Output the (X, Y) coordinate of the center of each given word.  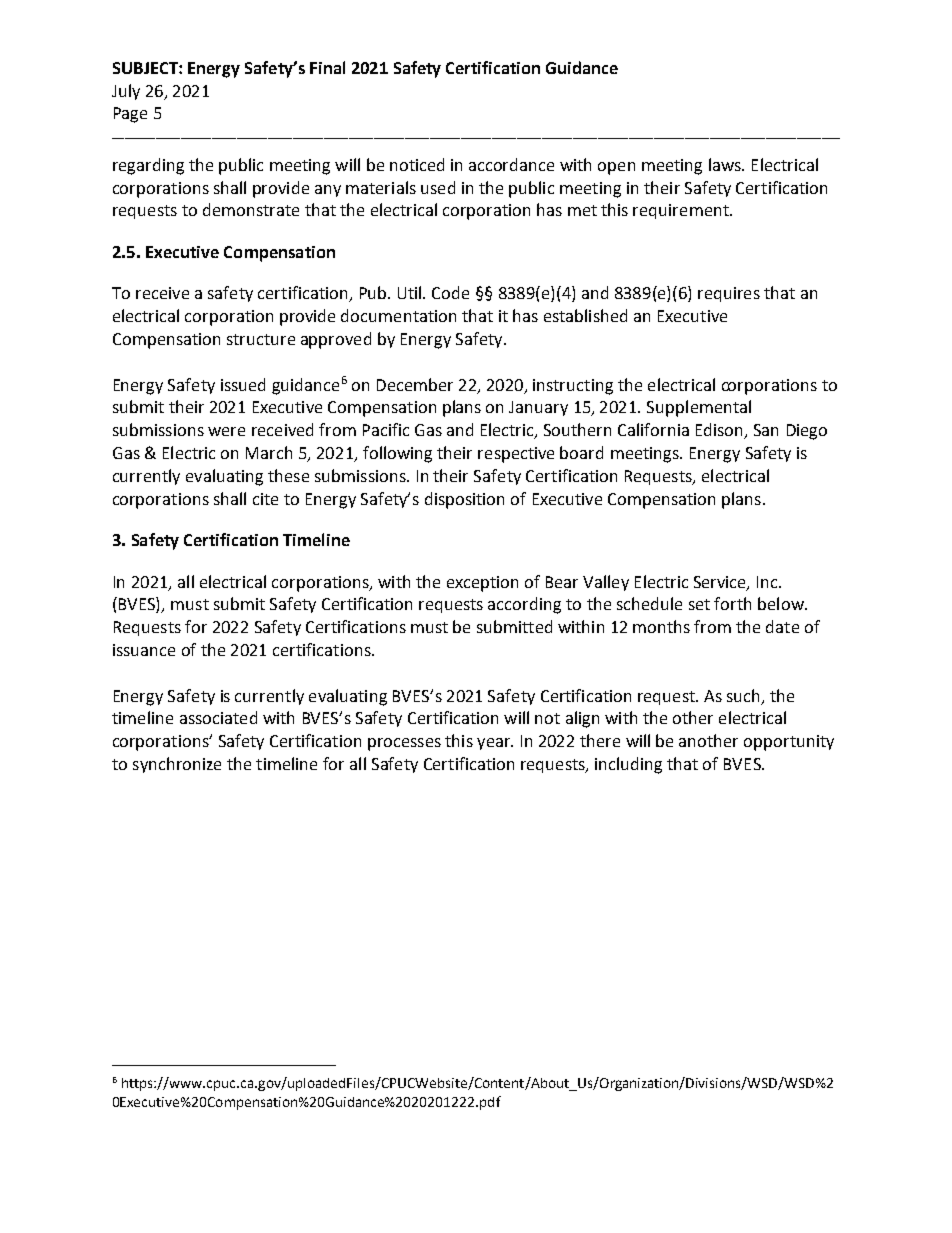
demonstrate (251, 209)
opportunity (789, 743)
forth (732, 603)
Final (327, 67)
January (538, 408)
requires (729, 294)
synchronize (177, 765)
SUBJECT (146, 68)
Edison (720, 431)
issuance (144, 650)
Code (450, 292)
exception (482, 584)
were (226, 431)
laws (726, 164)
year (495, 744)
